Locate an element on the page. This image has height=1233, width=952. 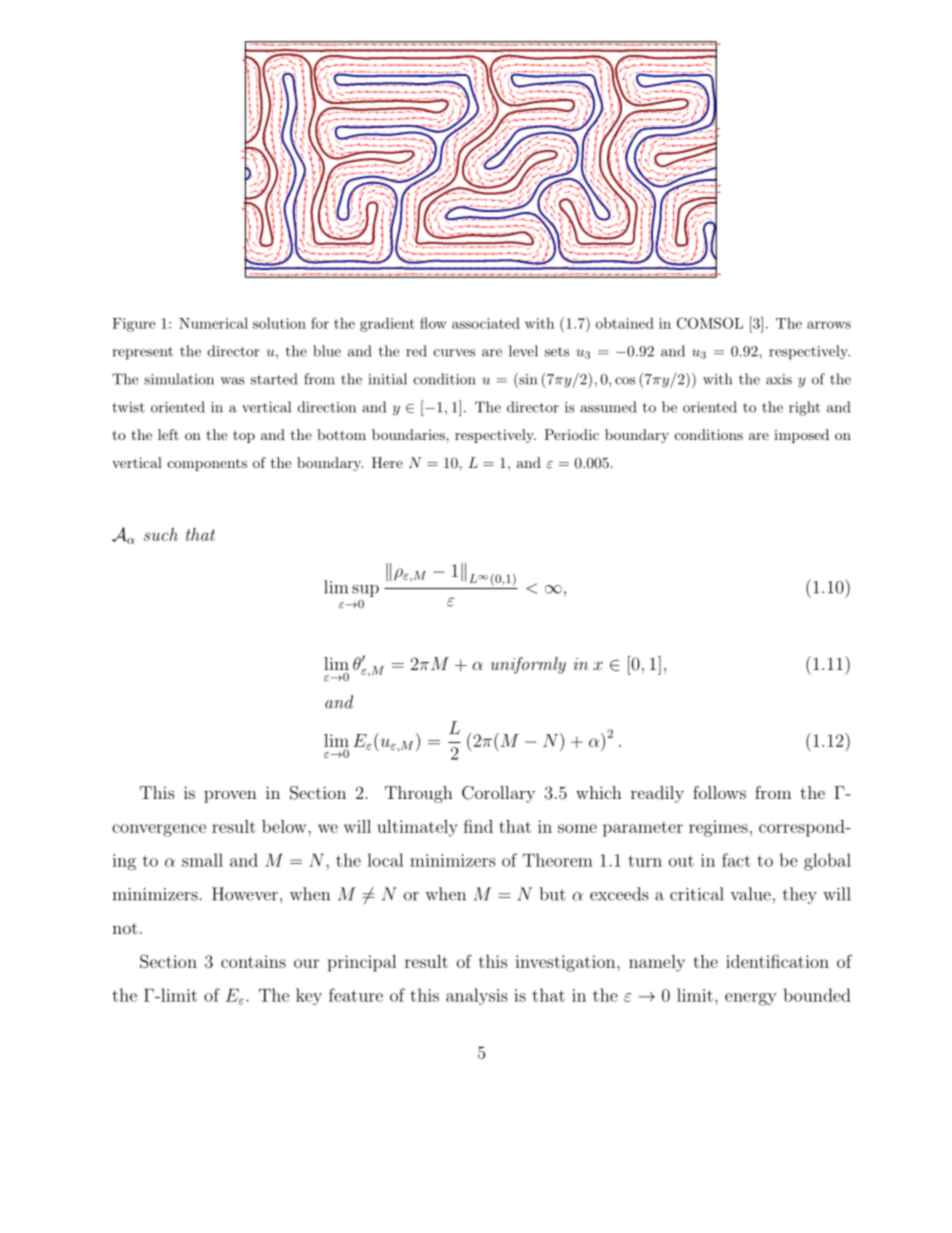
contains is located at coordinates (253, 961).
